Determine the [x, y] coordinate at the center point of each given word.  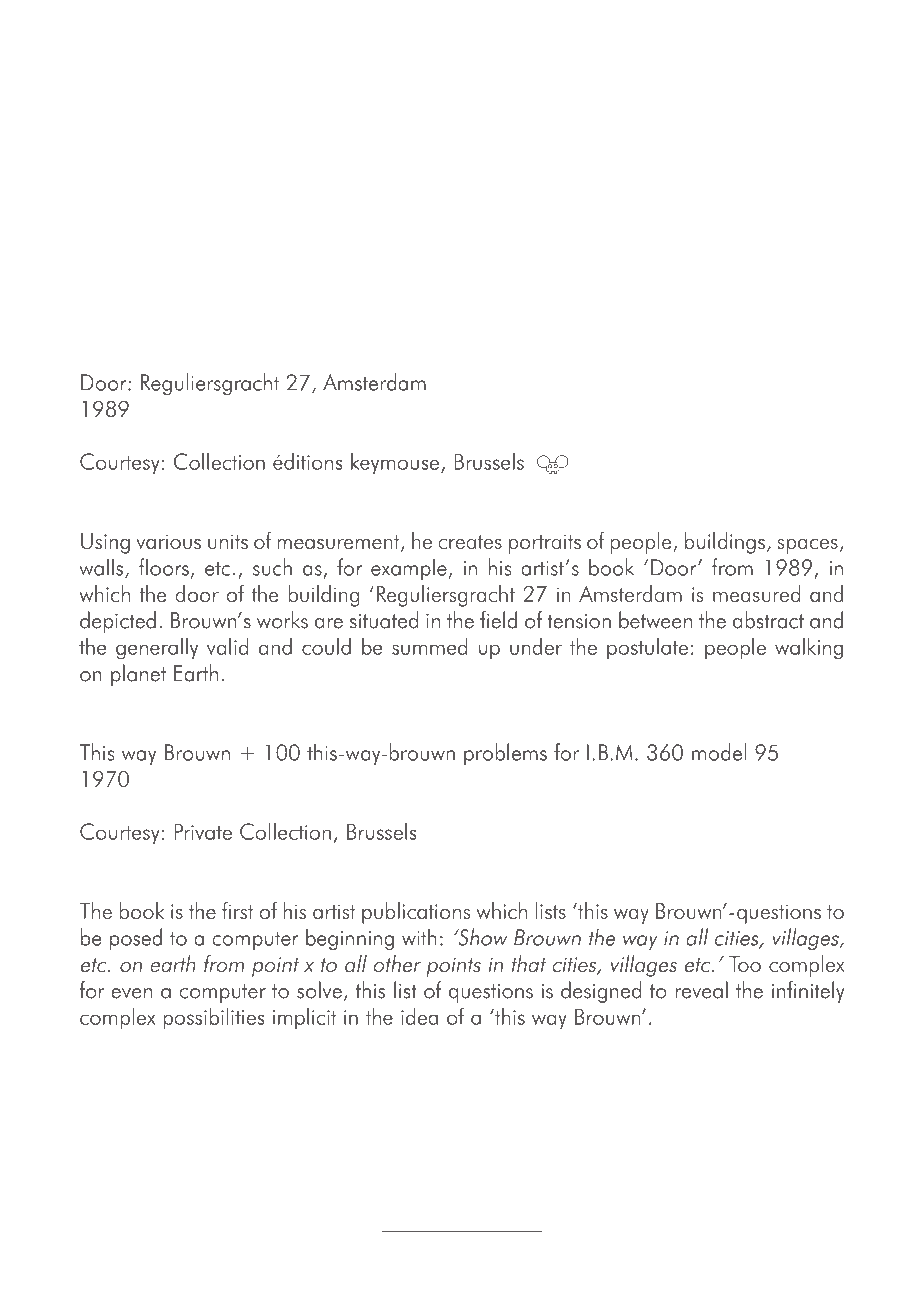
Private [203, 831]
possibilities [213, 1019]
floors [164, 567]
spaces [807, 546]
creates [470, 542]
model [719, 752]
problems [505, 754]
